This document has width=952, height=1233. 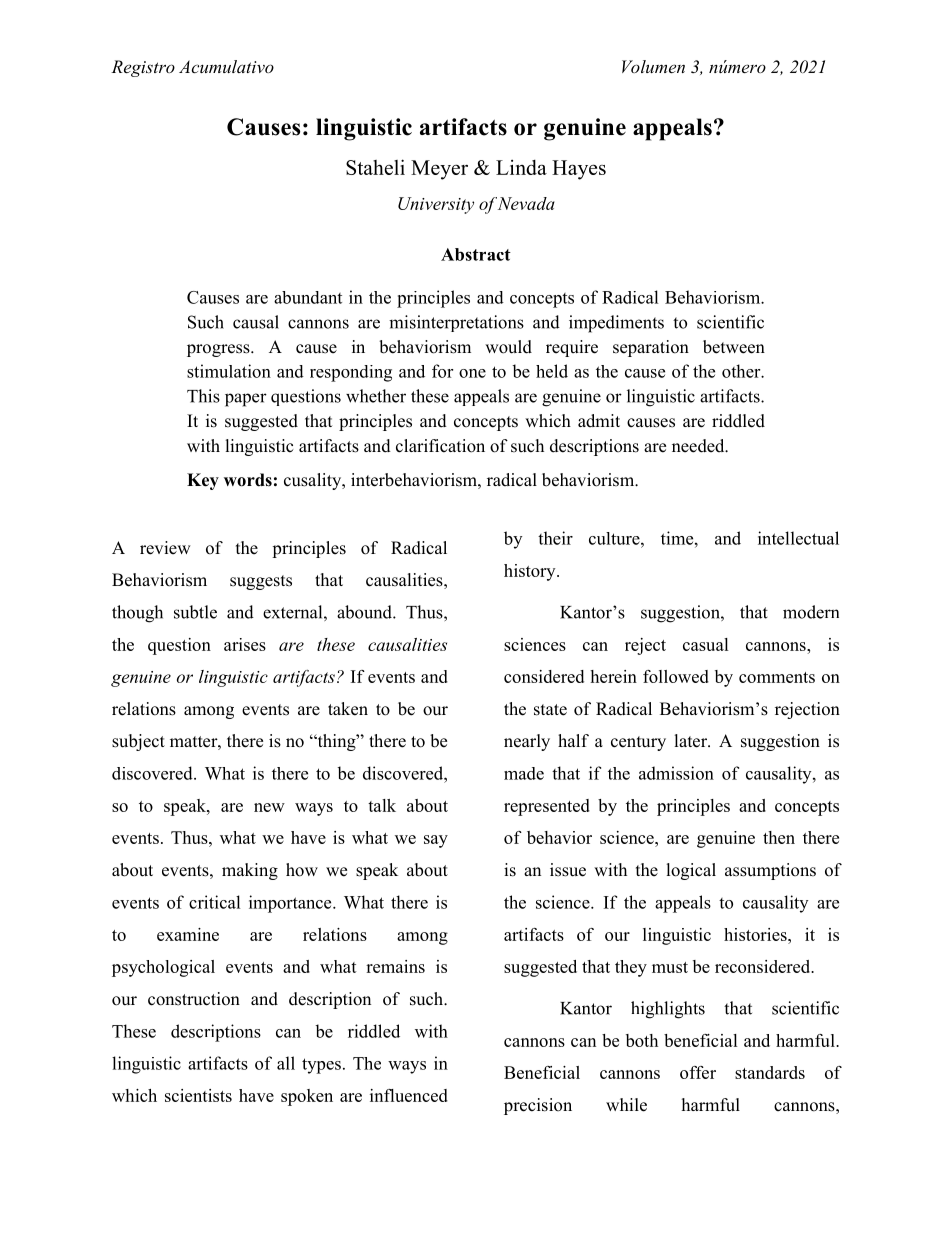 What do you see at coordinates (215, 902) in the document?
I see `critical` at bounding box center [215, 902].
